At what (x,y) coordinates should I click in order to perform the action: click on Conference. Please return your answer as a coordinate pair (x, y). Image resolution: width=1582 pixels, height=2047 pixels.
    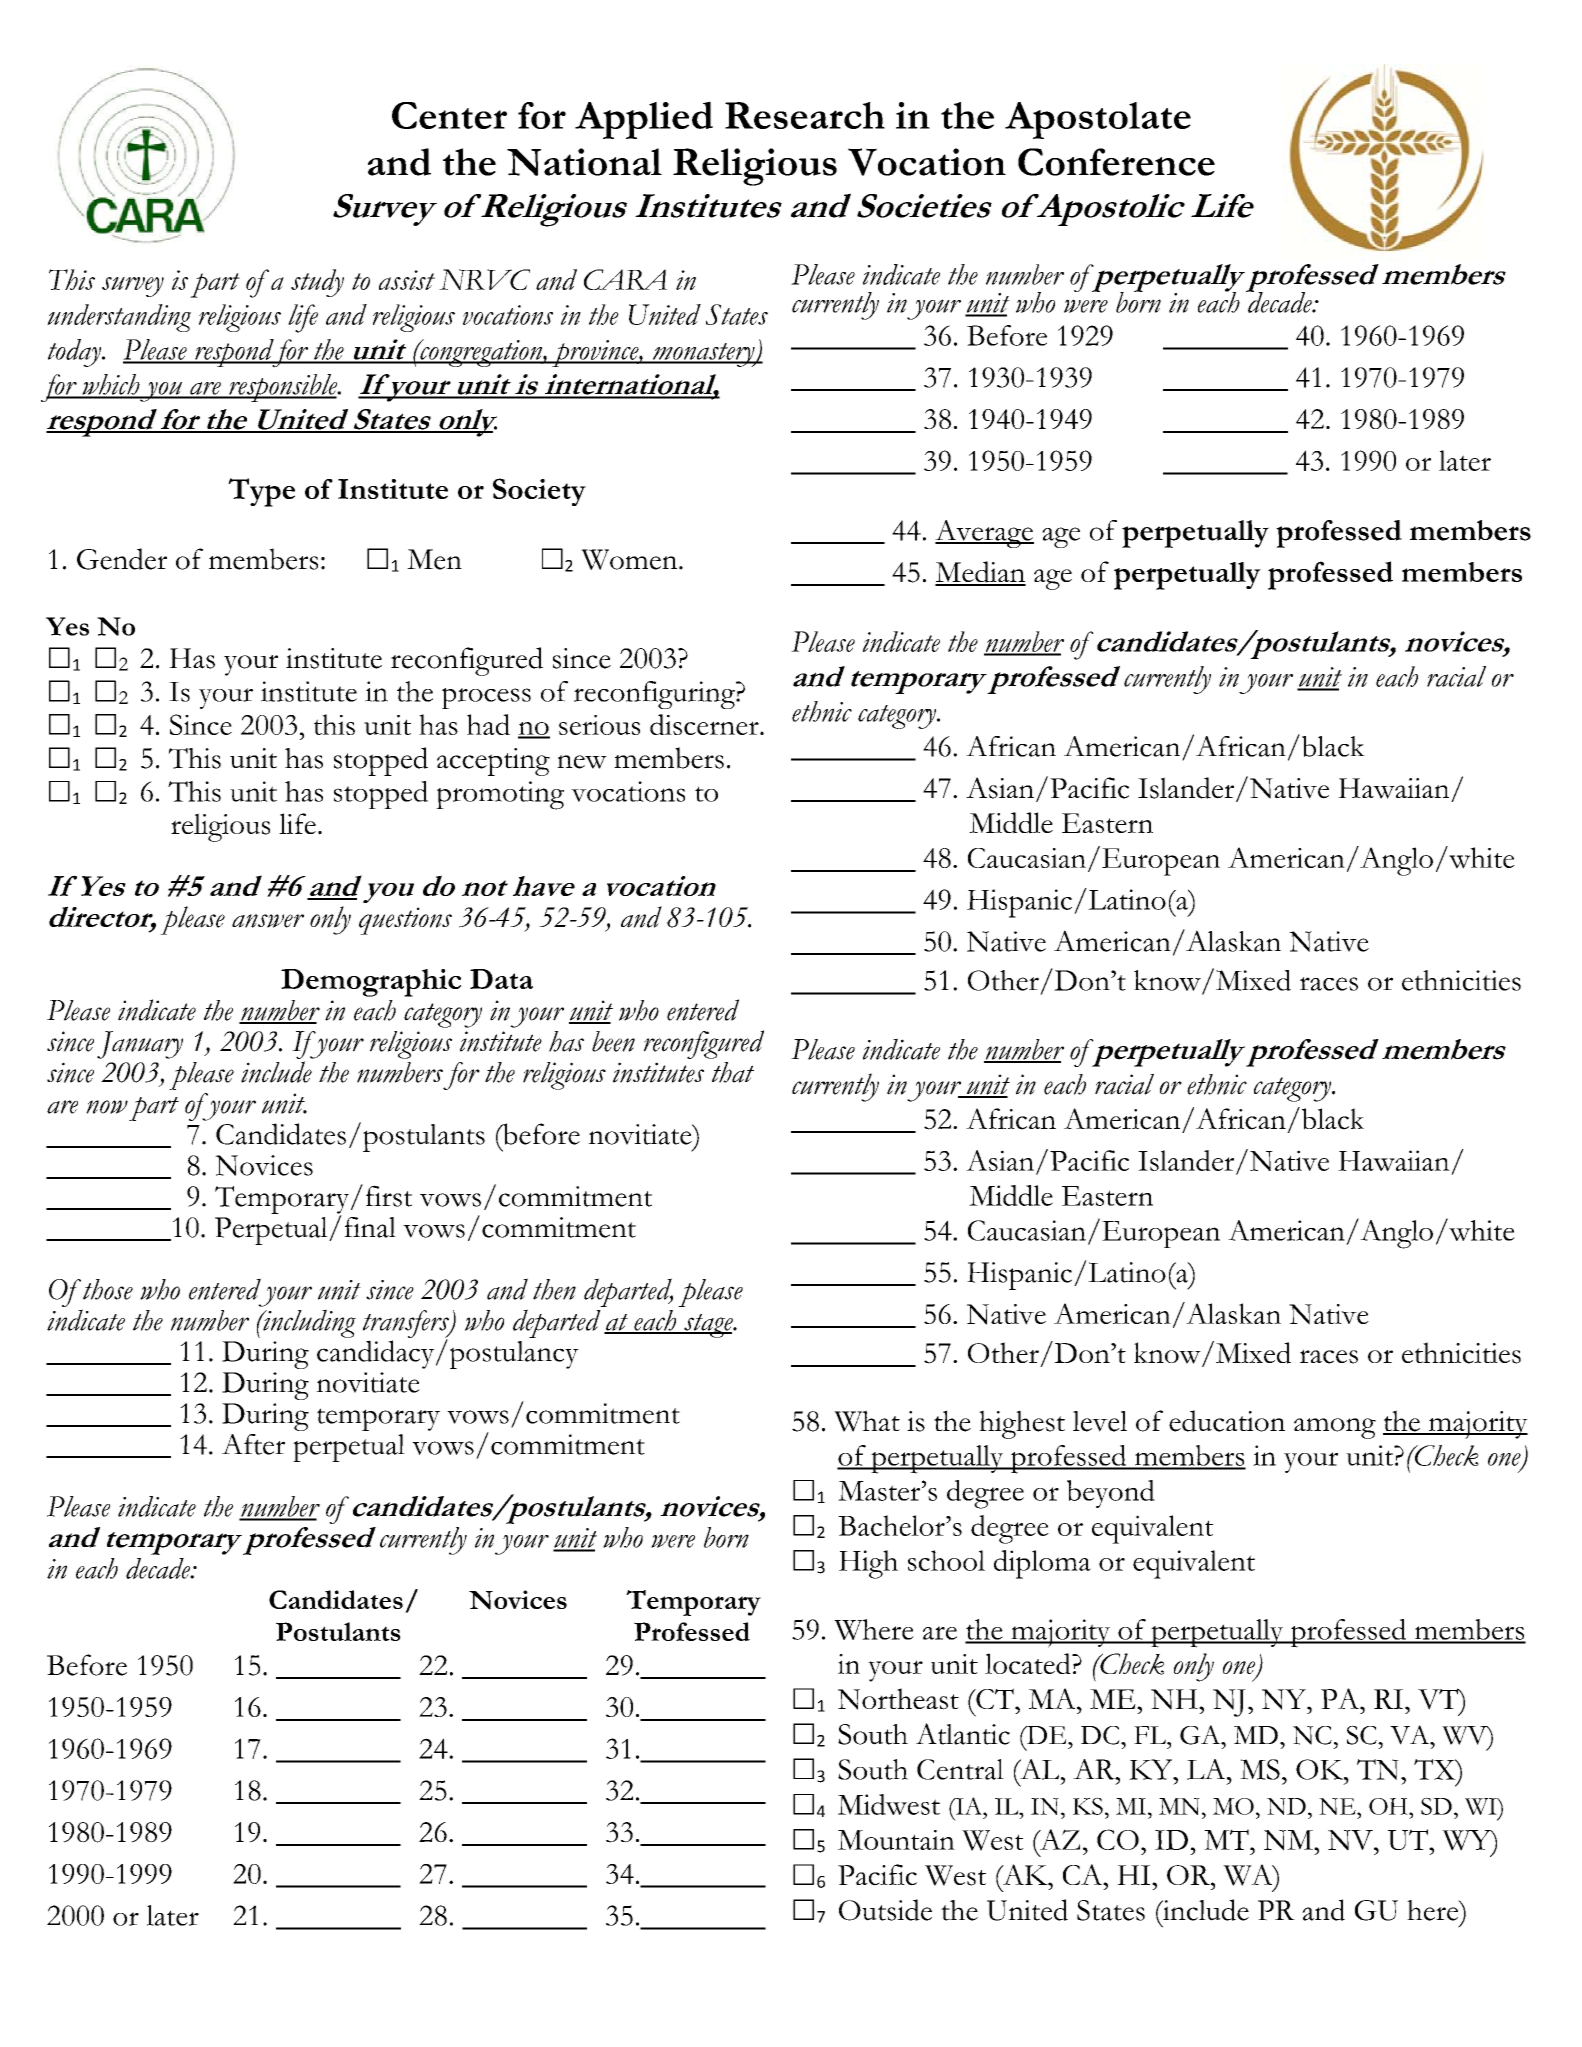
    Looking at the image, I should click on (1116, 162).
